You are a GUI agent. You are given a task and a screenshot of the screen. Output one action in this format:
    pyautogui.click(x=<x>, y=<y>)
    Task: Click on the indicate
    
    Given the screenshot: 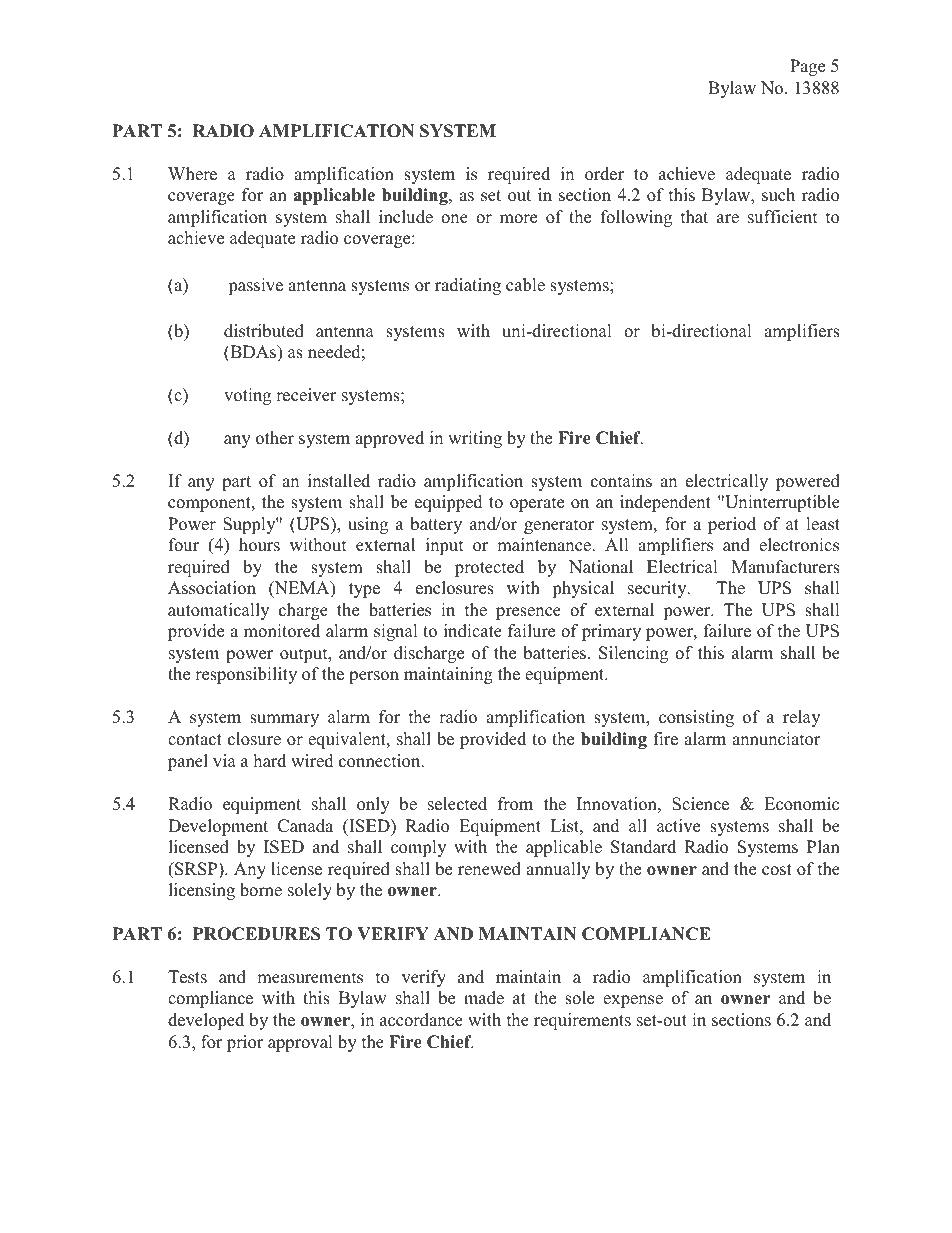 What is the action you would take?
    pyautogui.click(x=473, y=631)
